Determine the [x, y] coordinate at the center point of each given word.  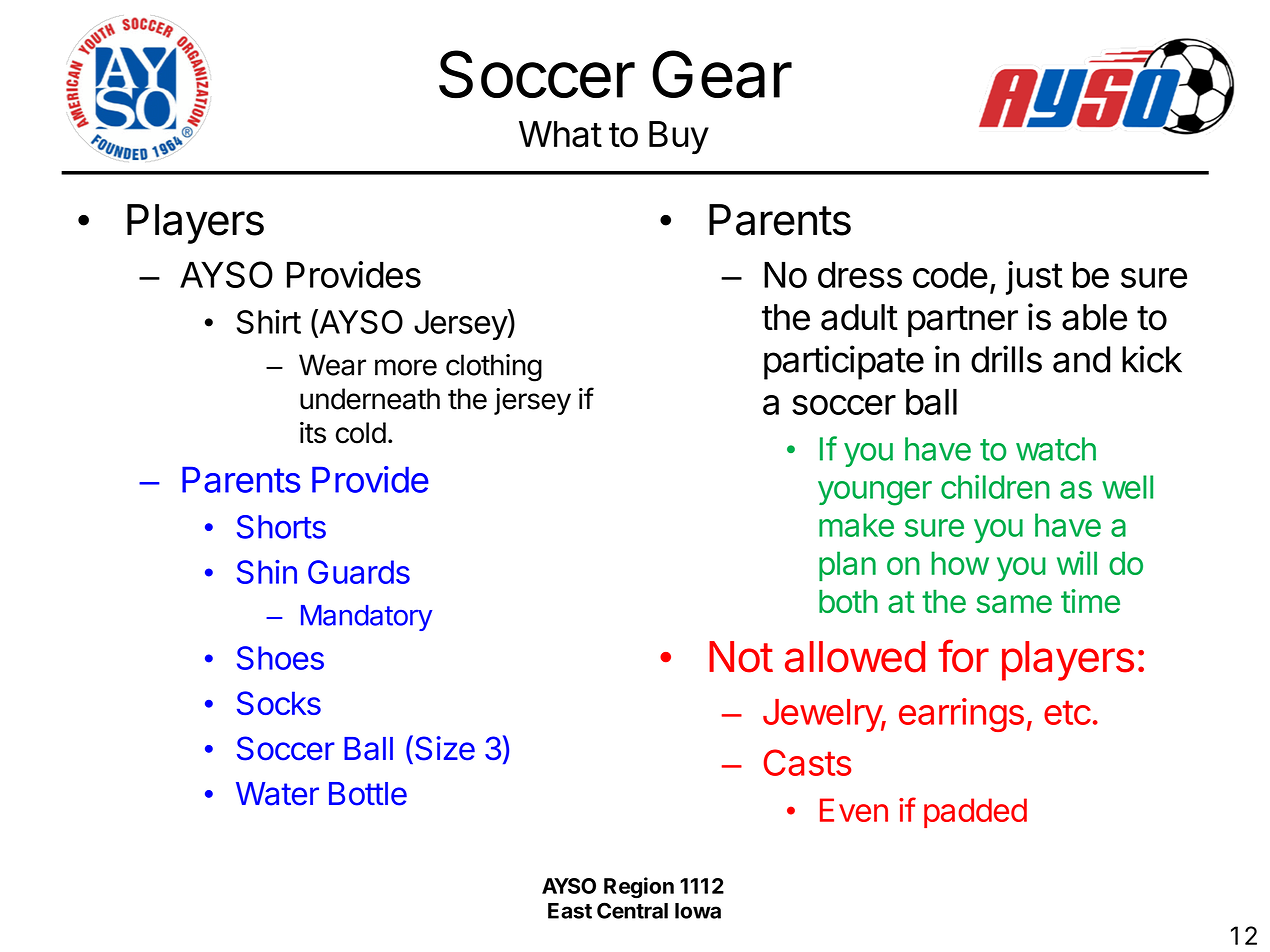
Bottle [368, 794]
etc [1067, 712]
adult [859, 317]
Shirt [269, 321]
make [856, 525]
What [560, 134]
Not [741, 657]
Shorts [281, 527]
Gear [722, 74]
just [1034, 278]
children [995, 487]
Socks [279, 703]
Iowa [698, 911]
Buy [679, 137]
